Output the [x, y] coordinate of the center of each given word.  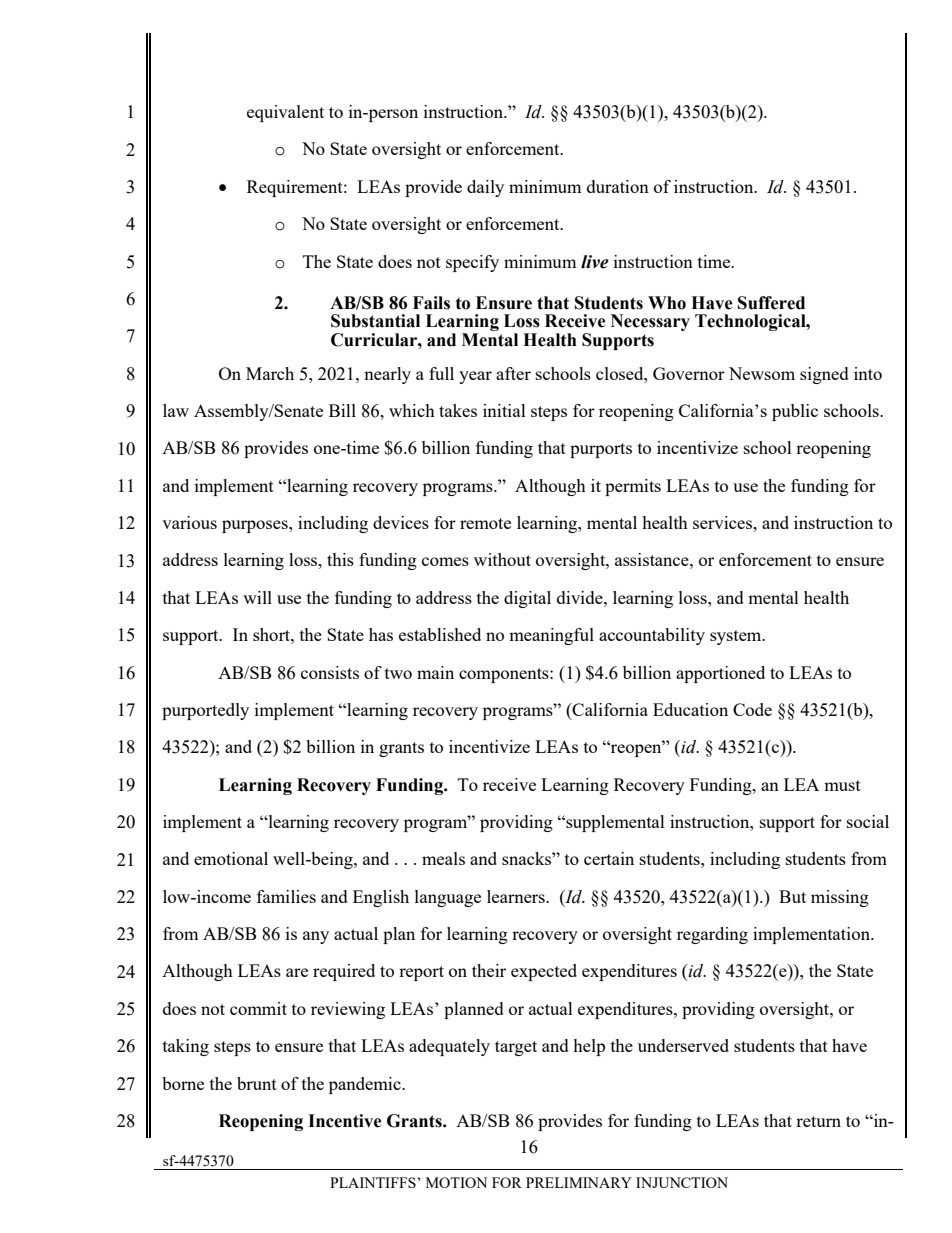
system [737, 637]
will [257, 597]
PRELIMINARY [579, 1182]
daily [485, 188]
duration [618, 186]
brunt [257, 1083]
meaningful [551, 636]
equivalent [285, 113]
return [818, 1121]
